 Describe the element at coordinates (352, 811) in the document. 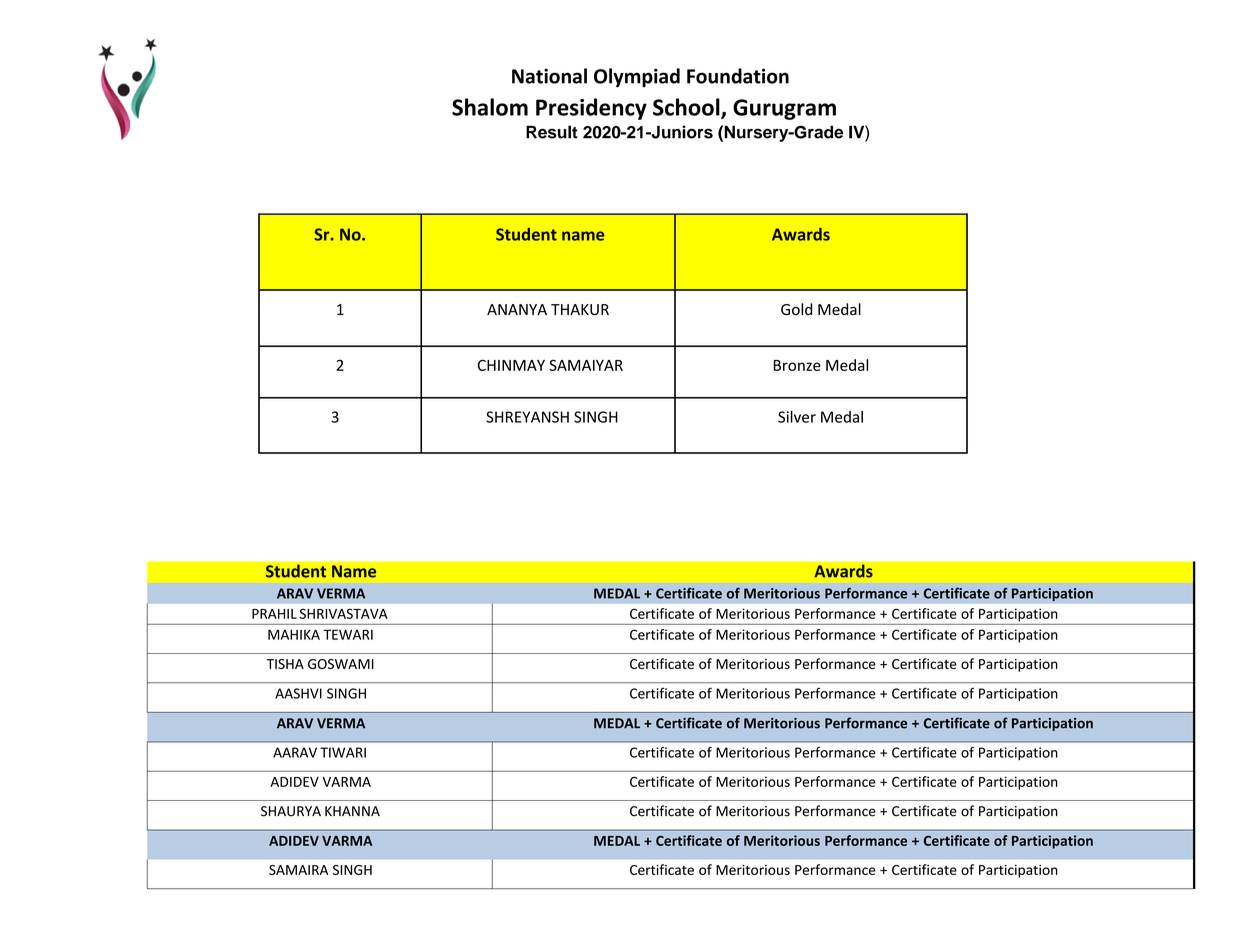

I see `KHANNA` at that location.
